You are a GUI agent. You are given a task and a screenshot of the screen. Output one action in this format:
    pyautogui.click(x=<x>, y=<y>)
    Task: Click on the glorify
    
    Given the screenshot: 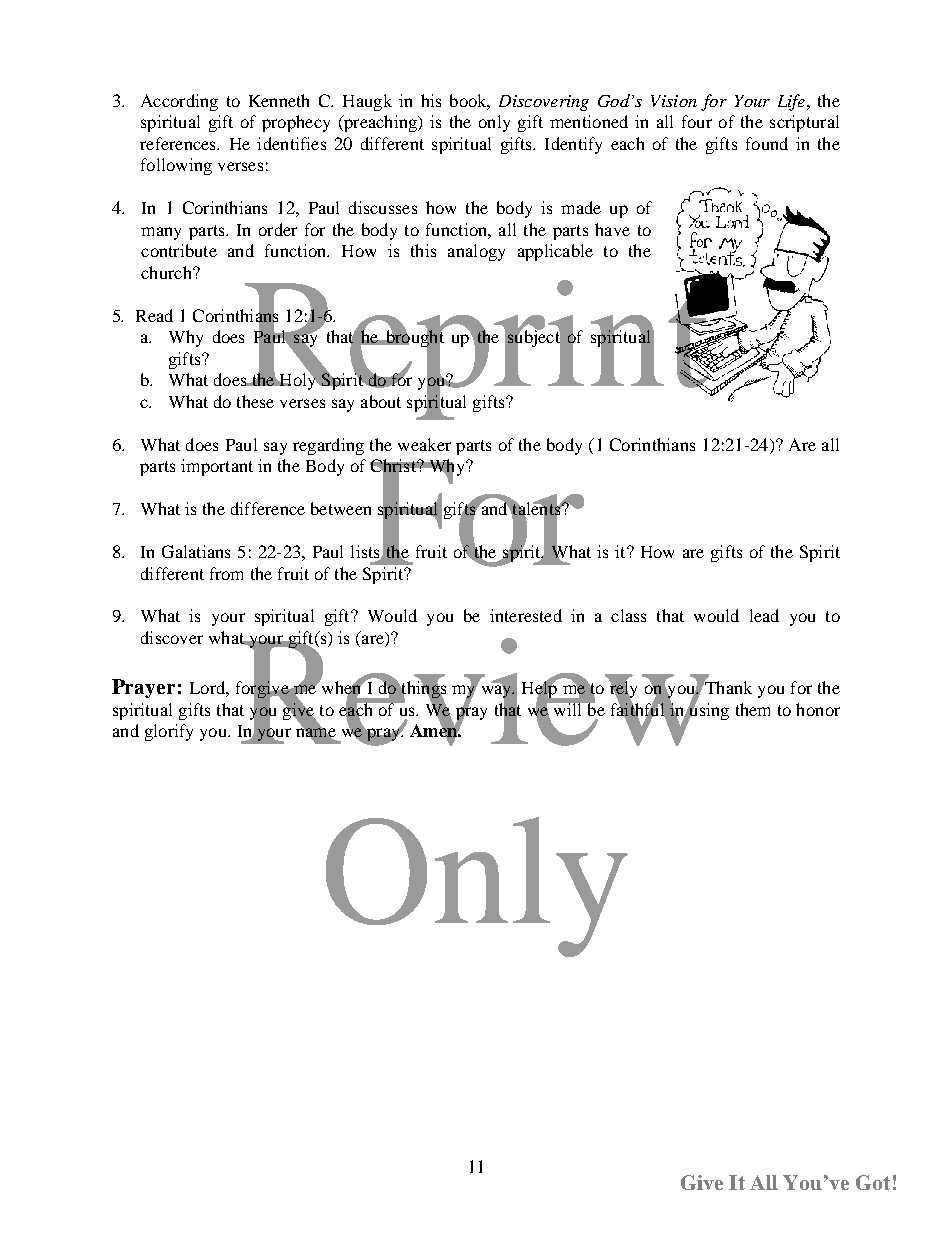 What is the action you would take?
    pyautogui.click(x=169, y=732)
